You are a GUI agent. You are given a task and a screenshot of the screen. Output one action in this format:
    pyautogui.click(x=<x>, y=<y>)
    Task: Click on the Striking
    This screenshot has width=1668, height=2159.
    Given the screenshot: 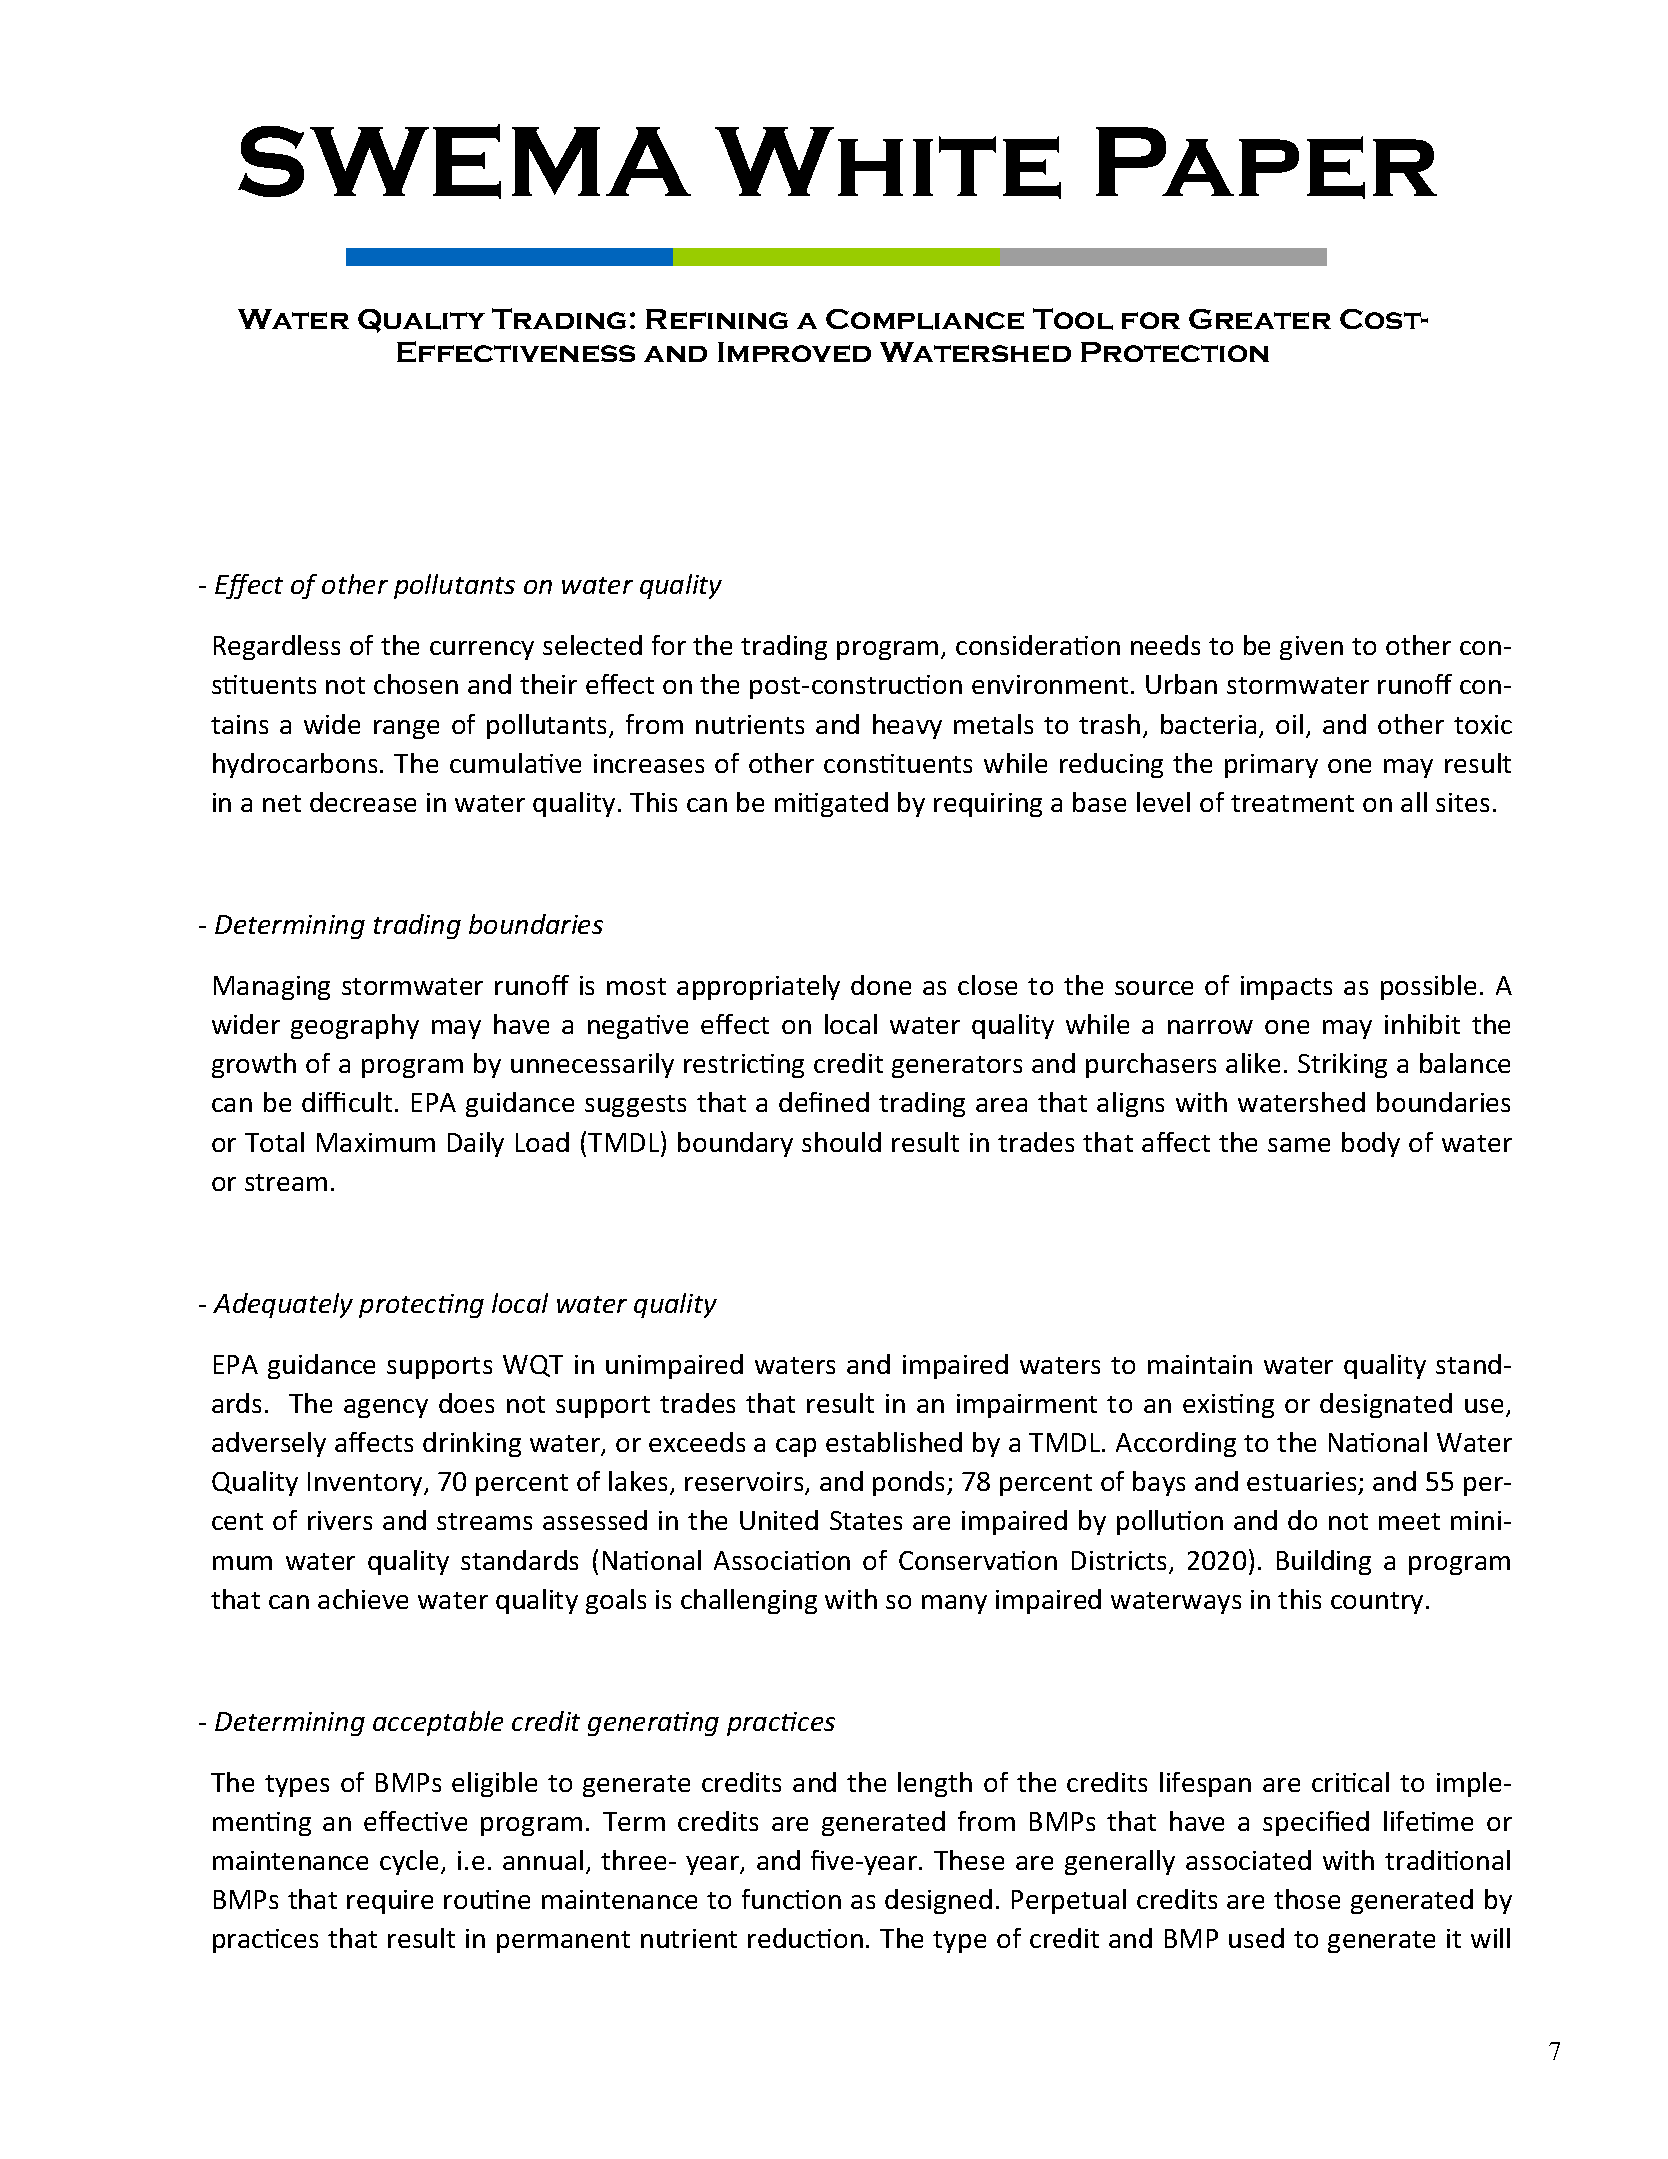 What is the action you would take?
    pyautogui.click(x=1342, y=1065)
